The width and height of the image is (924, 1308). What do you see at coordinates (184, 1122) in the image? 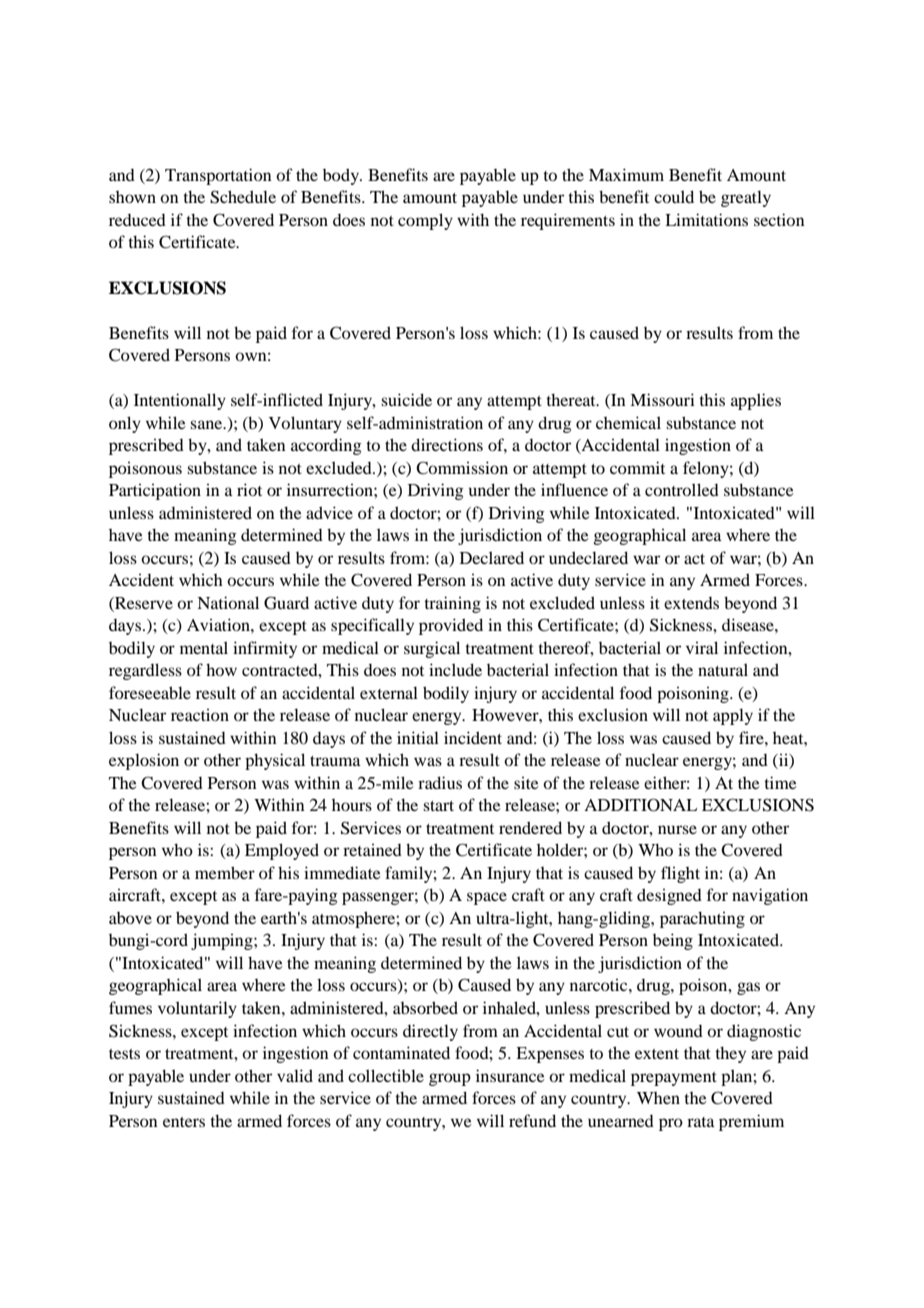
I see `enters` at bounding box center [184, 1122].
